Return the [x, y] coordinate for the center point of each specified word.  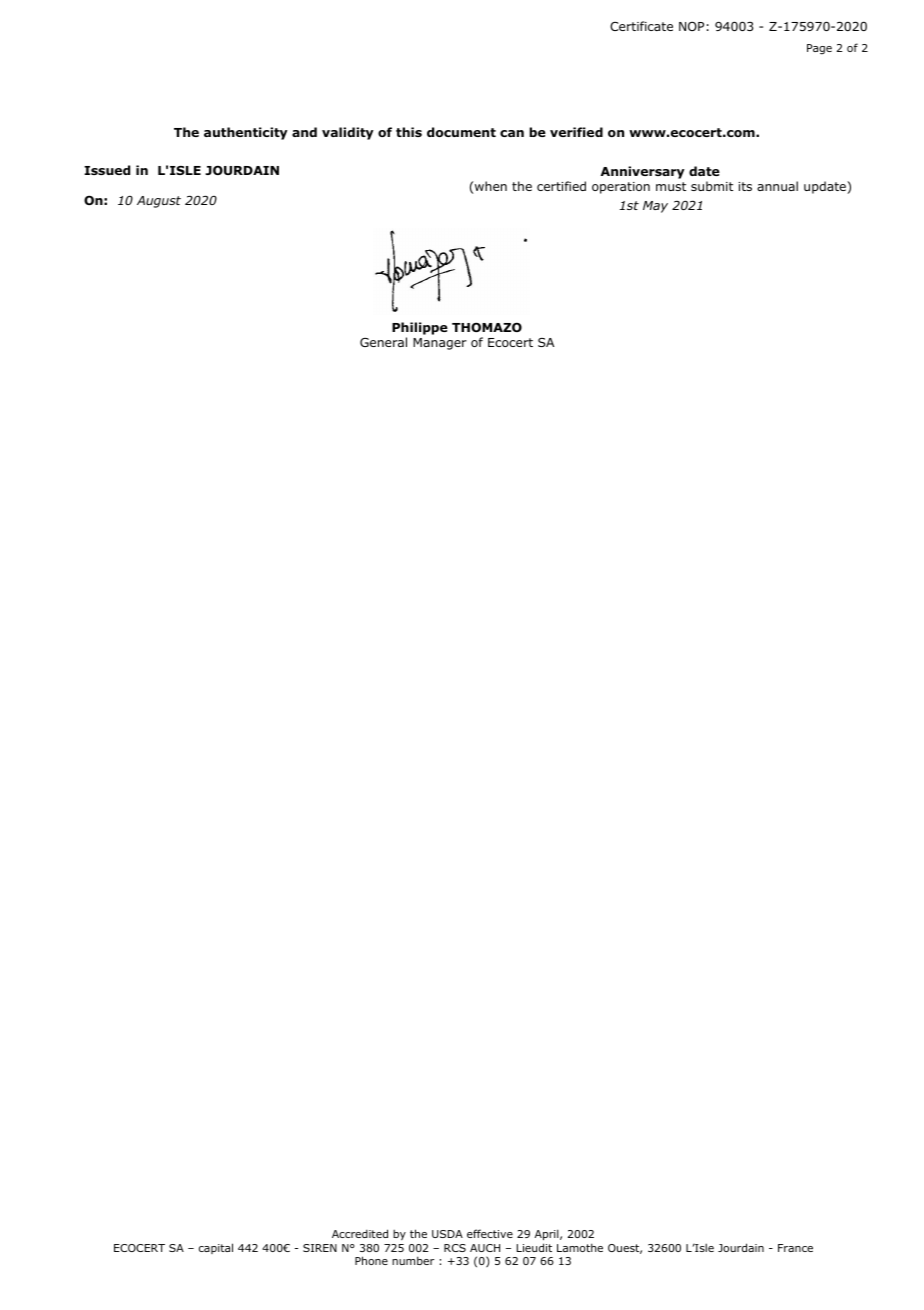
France [795, 1248]
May [655, 207]
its [745, 186]
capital [216, 1248]
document [461, 132]
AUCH [485, 1248]
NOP [691, 26]
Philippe [420, 328]
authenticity [246, 133]
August [159, 202]
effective [490, 1233]
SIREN [320, 1248]
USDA [447, 1234]
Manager [440, 344]
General [383, 342]
